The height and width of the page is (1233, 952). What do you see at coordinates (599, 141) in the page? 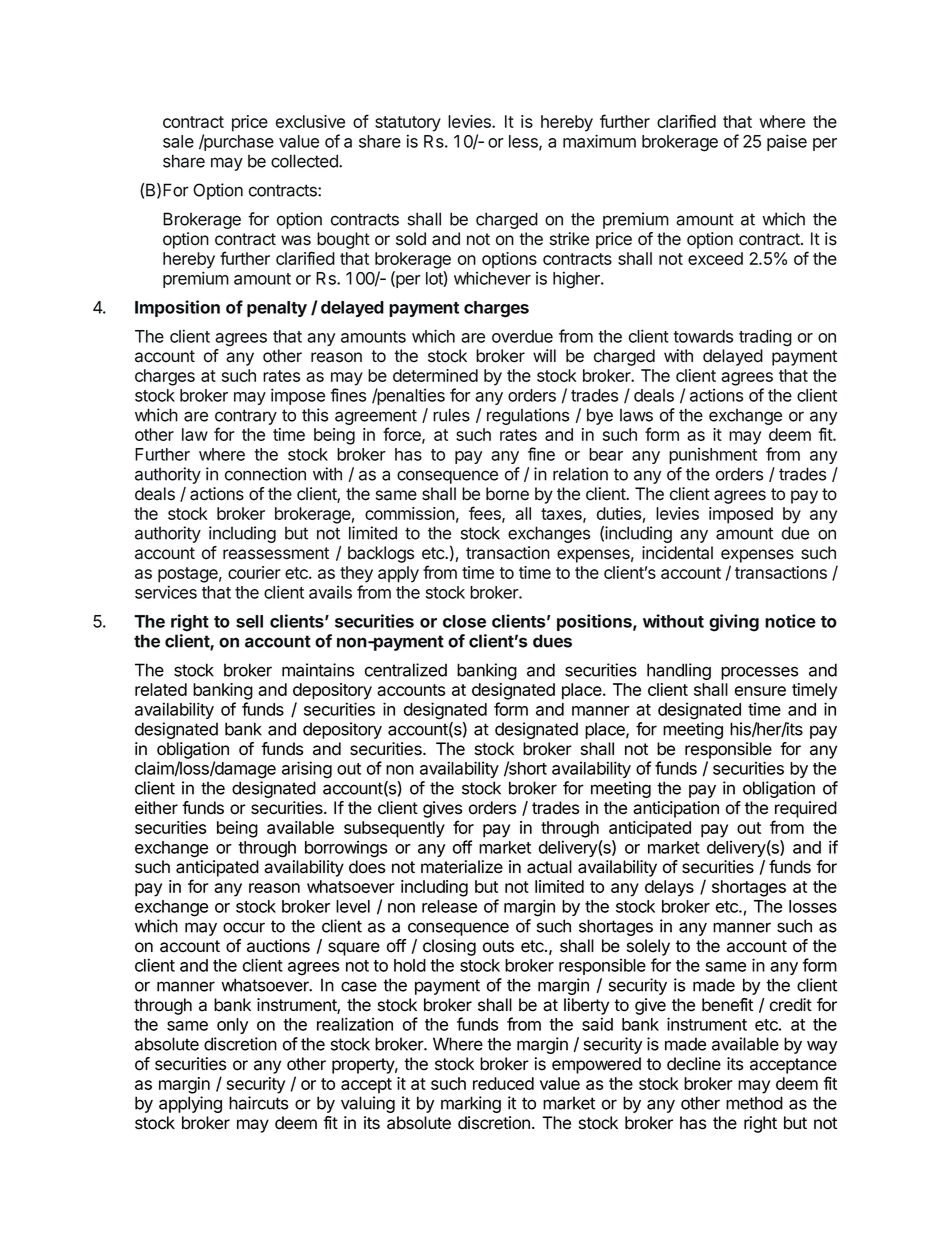
I see `maximum` at bounding box center [599, 141].
